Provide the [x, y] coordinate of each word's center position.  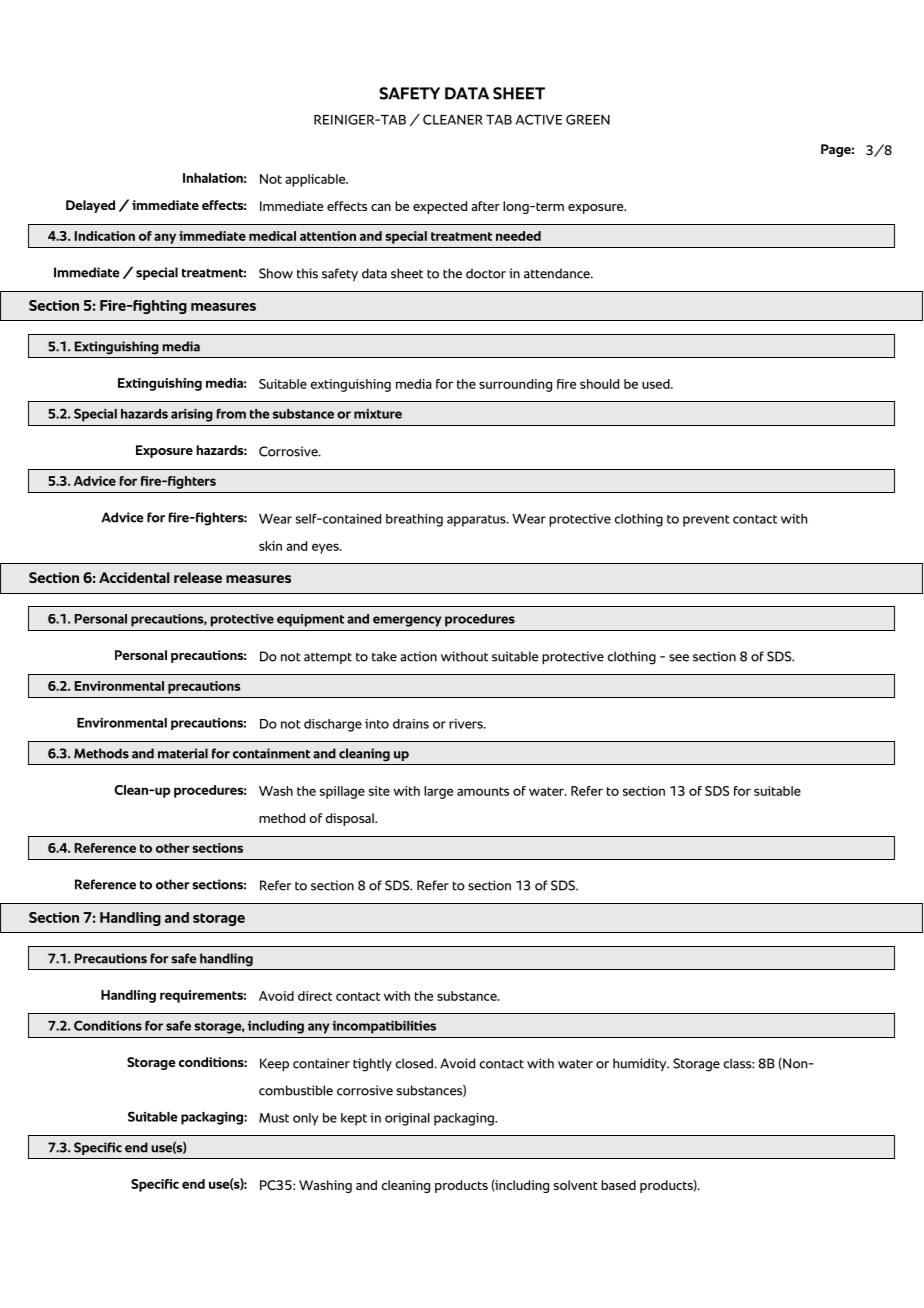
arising [192, 415]
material [183, 753]
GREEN [588, 119]
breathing [414, 520]
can [381, 207]
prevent [706, 521]
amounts [483, 791]
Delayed [90, 206]
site [379, 791]
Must [274, 1118]
